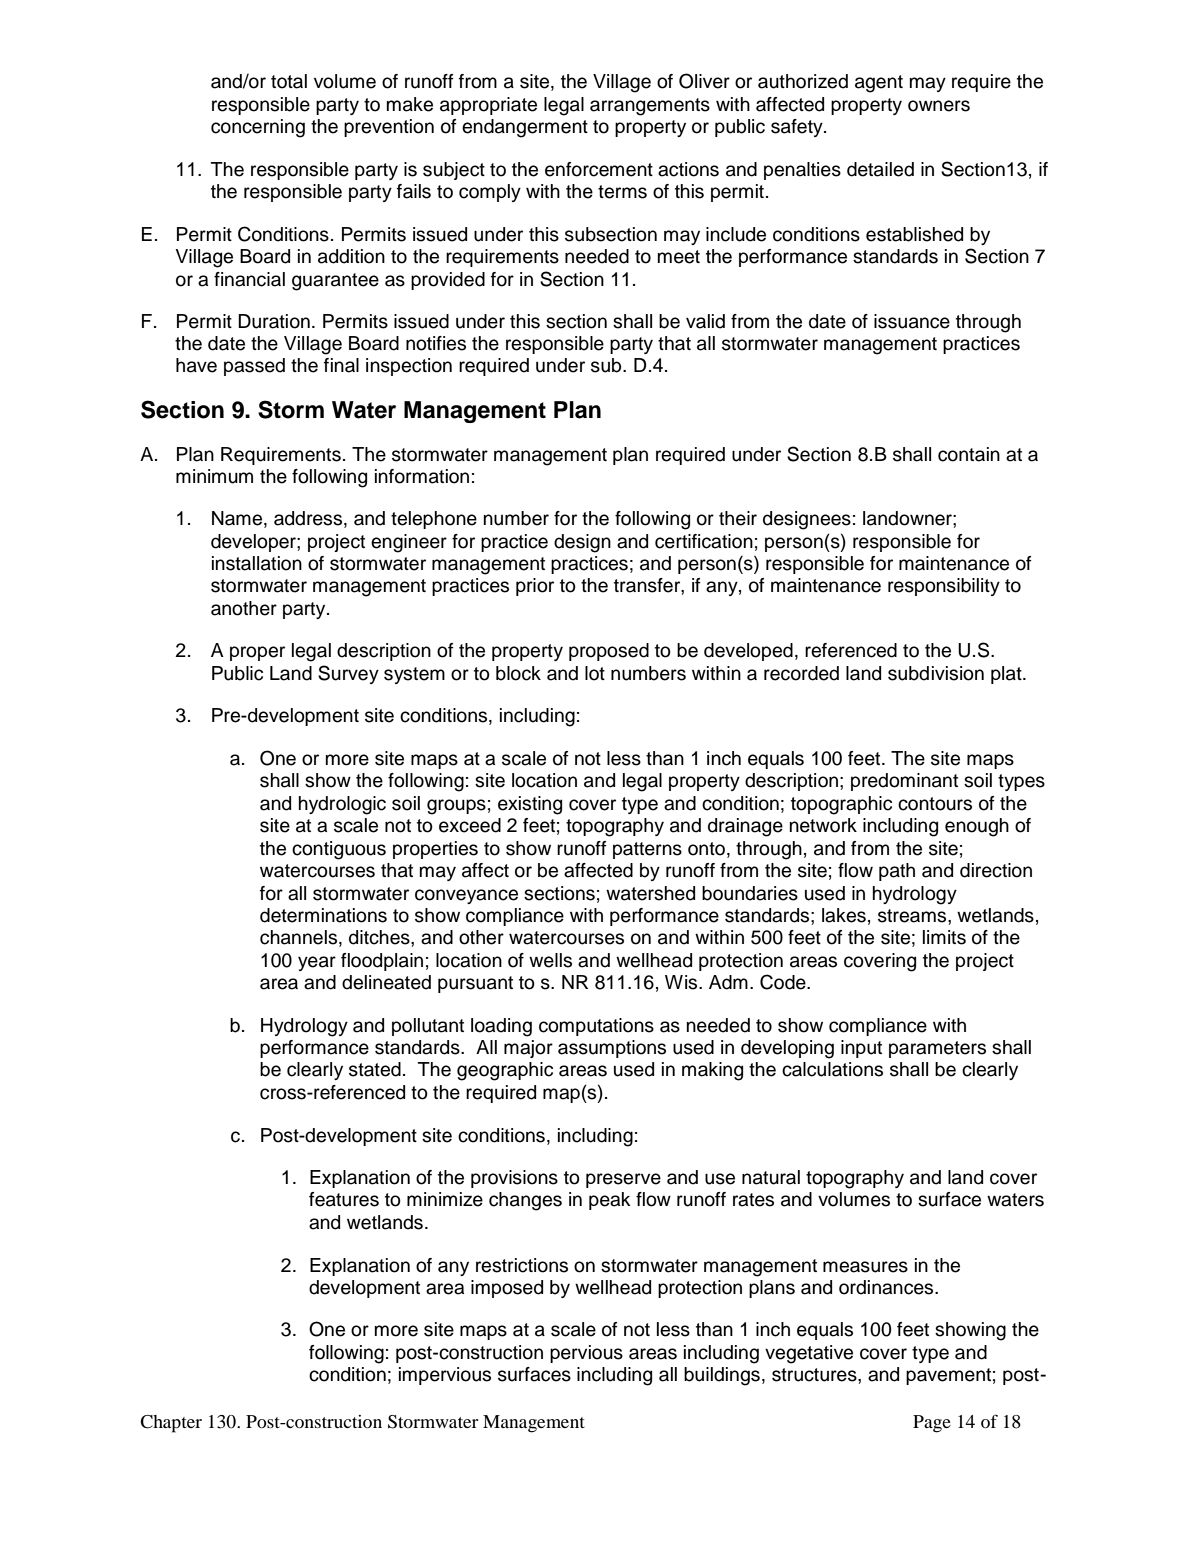 Image resolution: width=1194 pixels, height=1545 pixels. I want to click on existing, so click(530, 805).
